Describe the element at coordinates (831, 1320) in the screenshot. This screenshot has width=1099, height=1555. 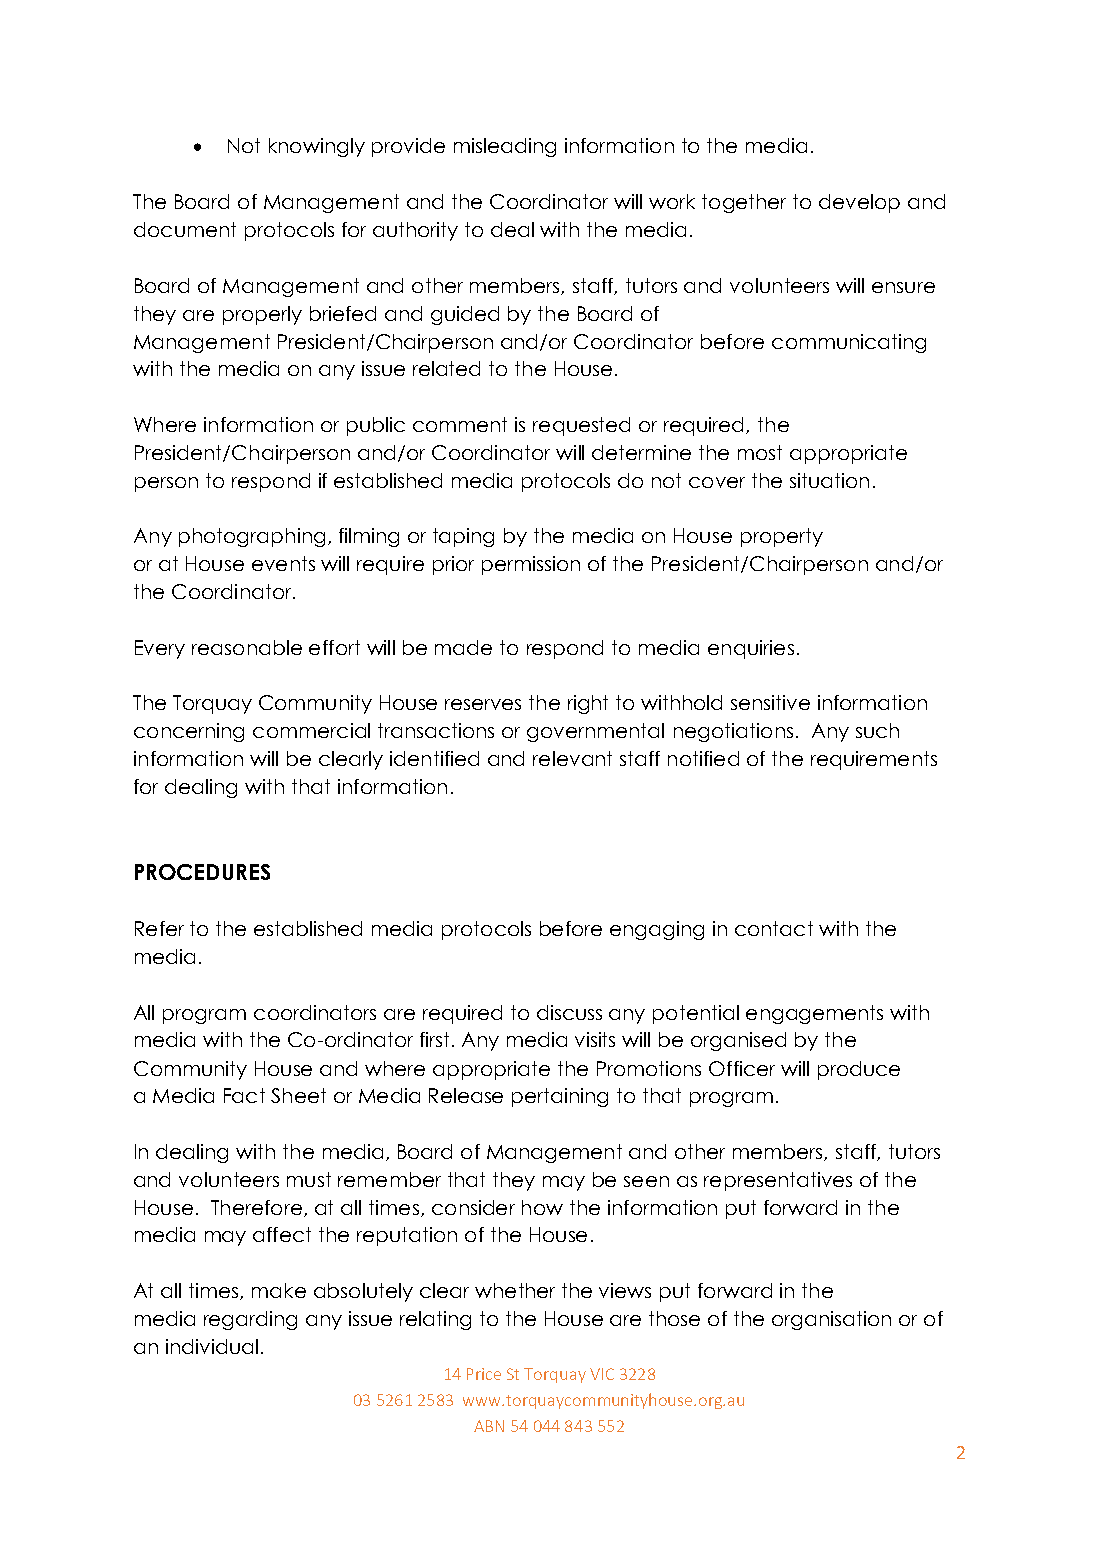
I see `organisation` at that location.
